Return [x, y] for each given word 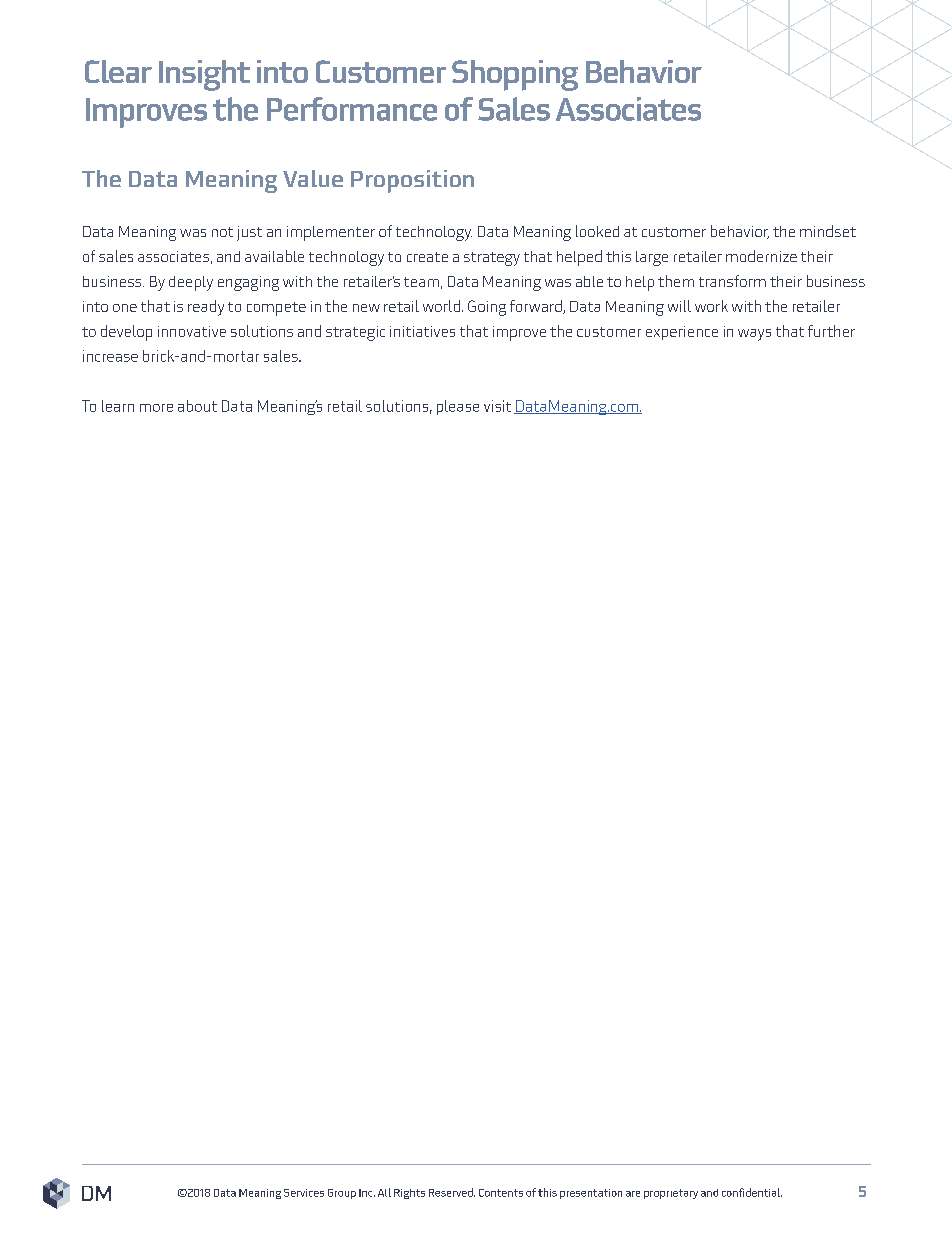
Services [304, 1193]
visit [497, 406]
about [197, 406]
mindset [828, 231]
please [458, 407]
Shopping [515, 75]
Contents [501, 1193]
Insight [204, 75]
